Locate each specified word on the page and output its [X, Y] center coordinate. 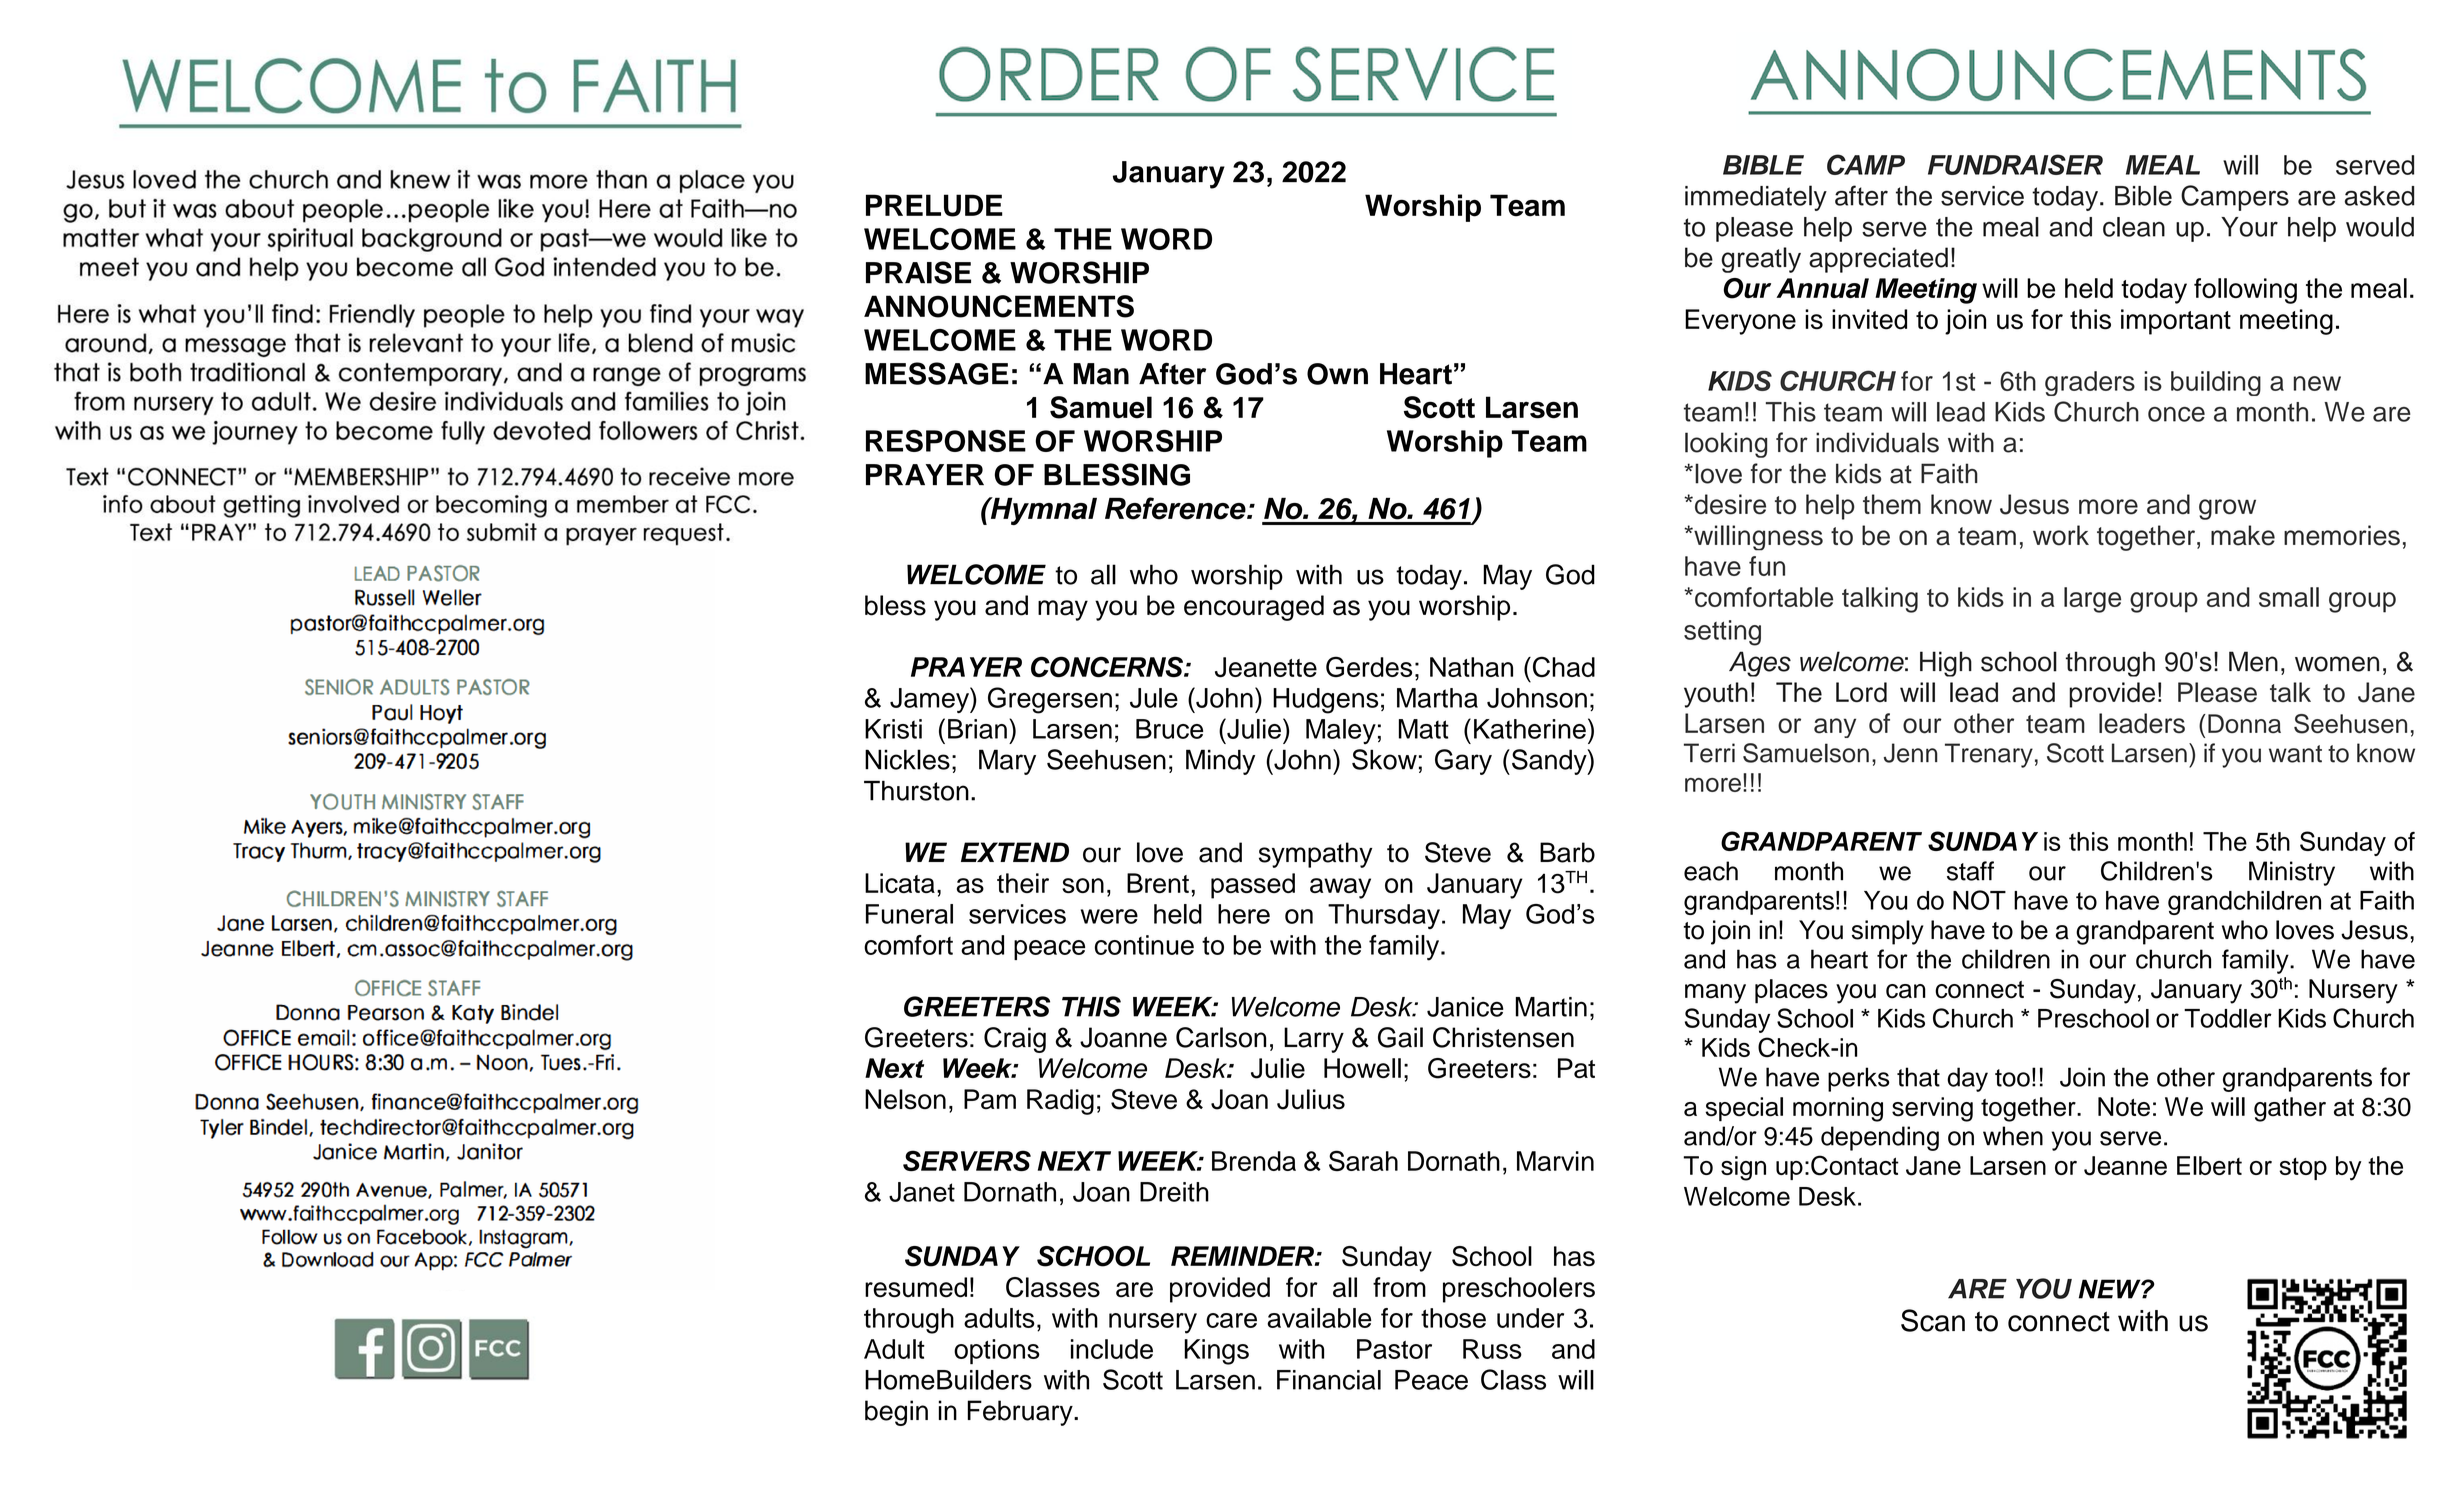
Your [2249, 227]
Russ [1492, 1349]
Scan [1933, 1320]
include [1112, 1349]
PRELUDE [934, 205]
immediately [1756, 198]
